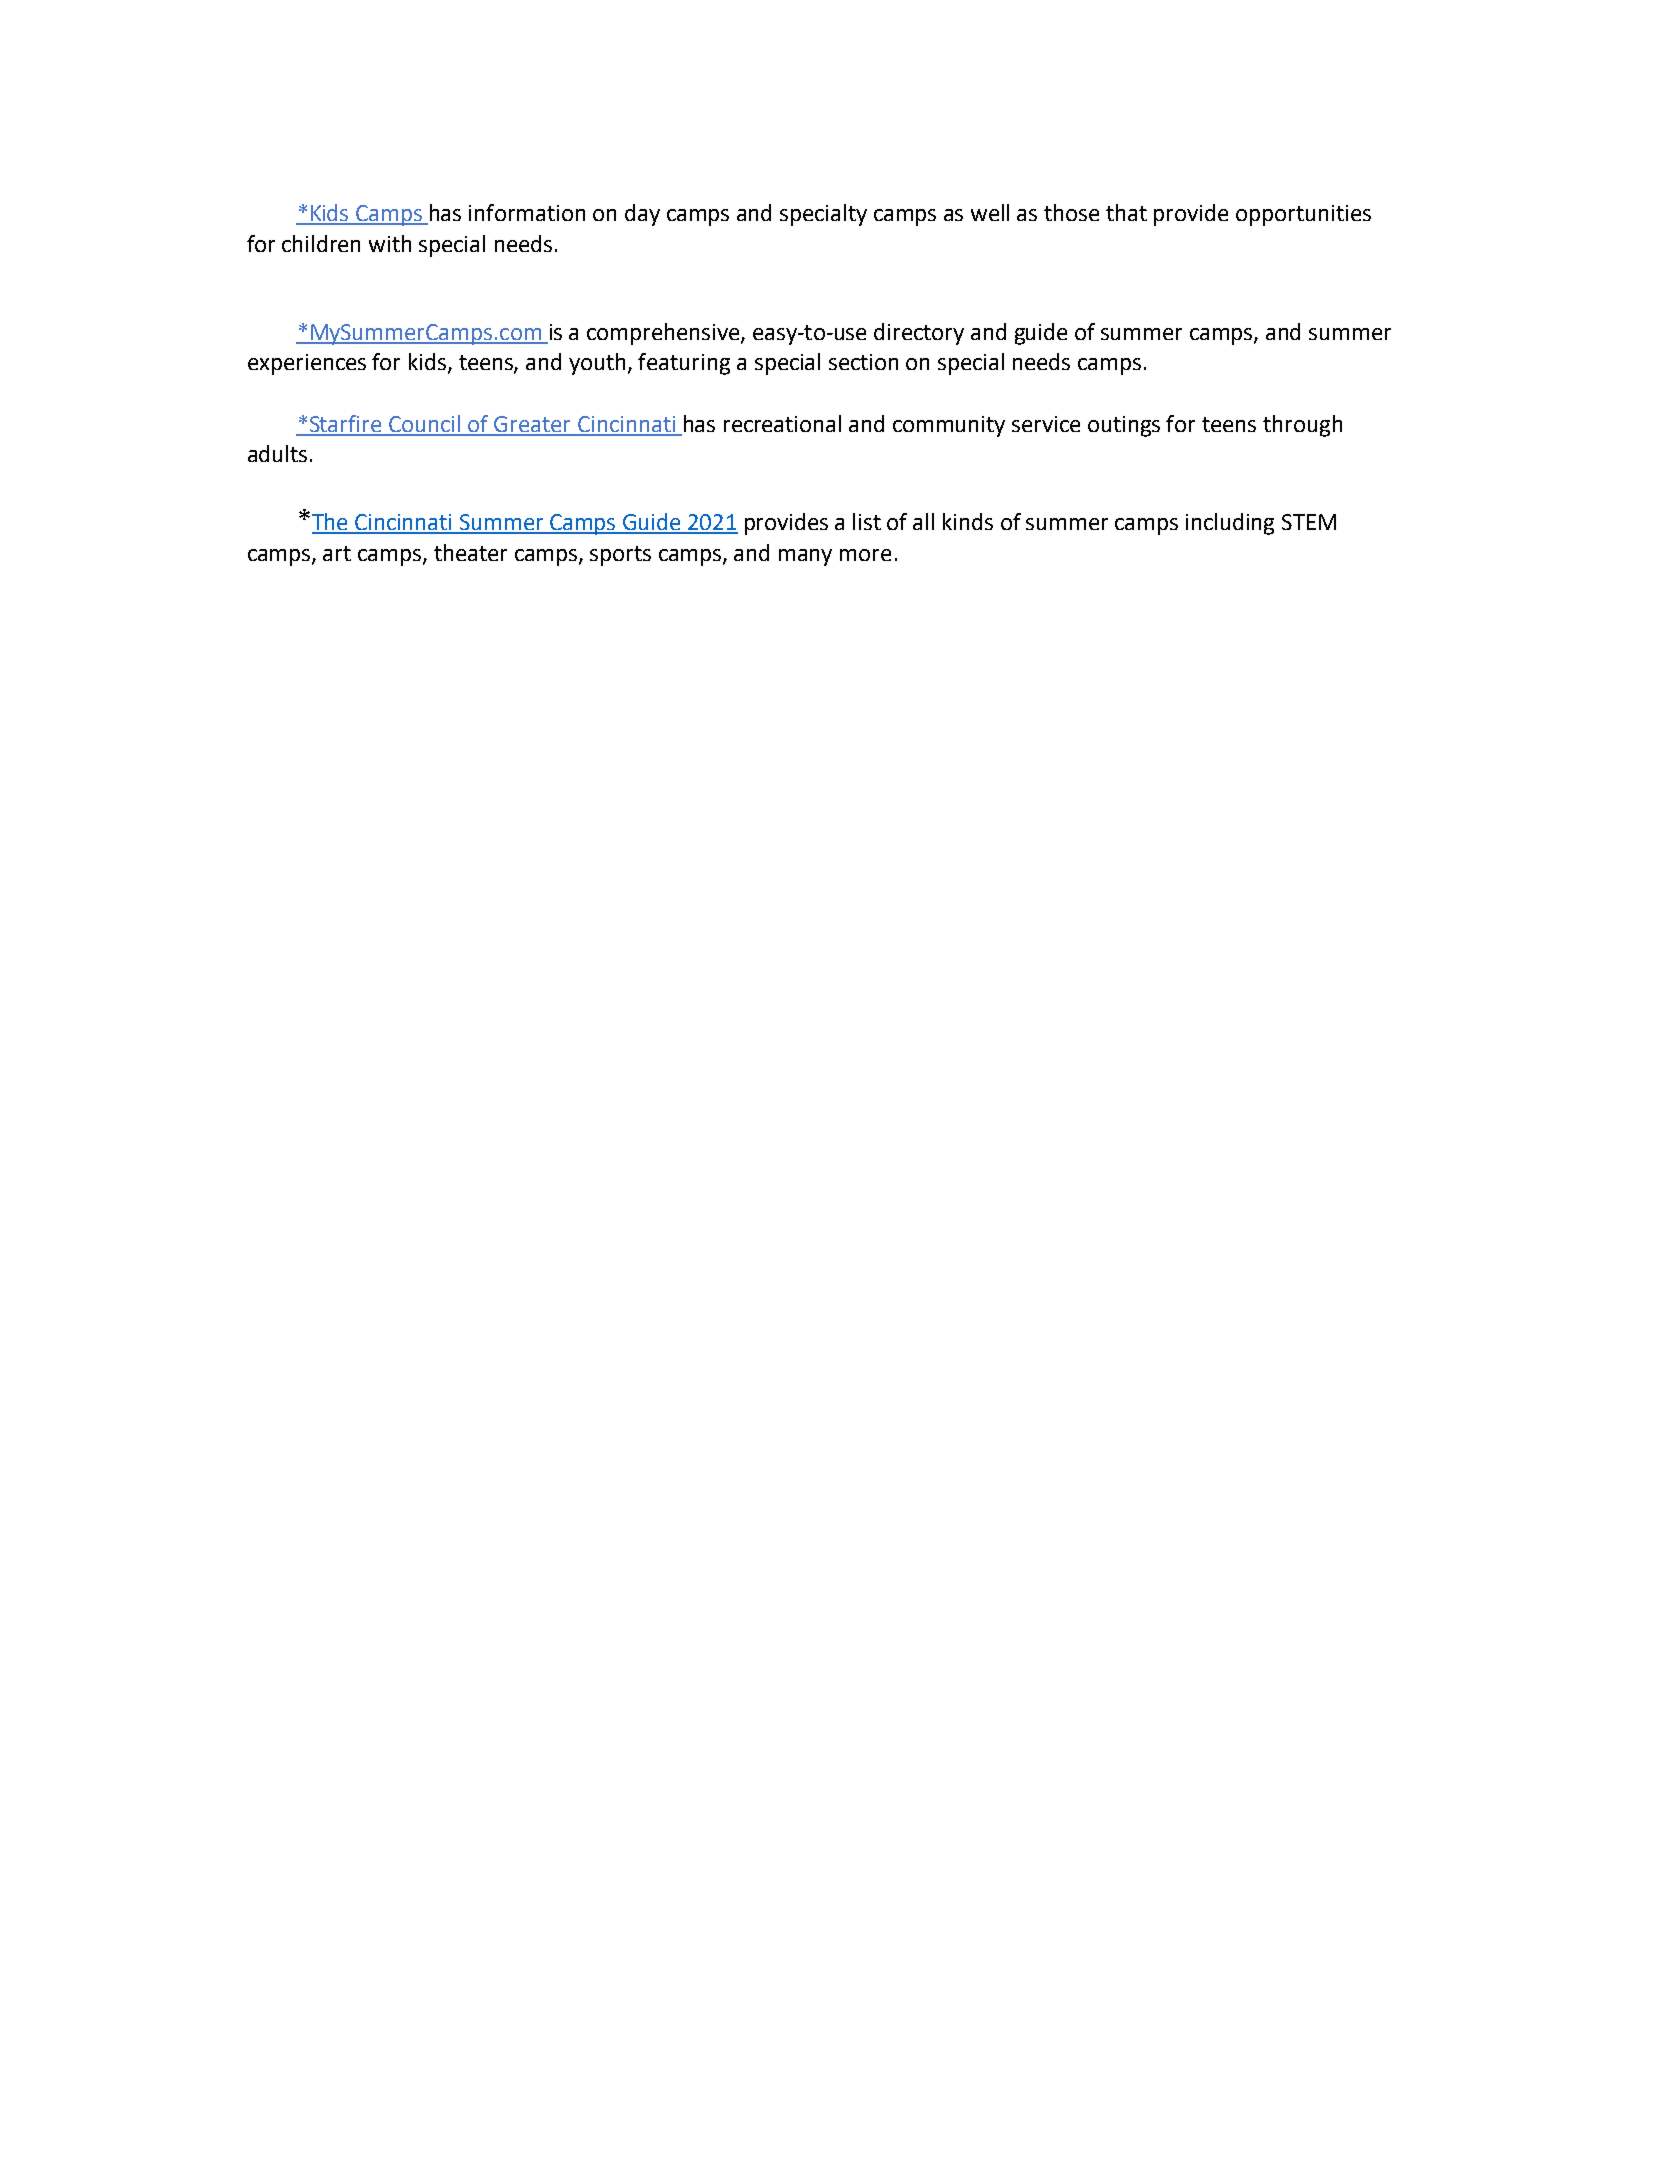 The height and width of the page is (2172, 1678). Describe the element at coordinates (307, 364) in the page. I see `experiences` at that location.
